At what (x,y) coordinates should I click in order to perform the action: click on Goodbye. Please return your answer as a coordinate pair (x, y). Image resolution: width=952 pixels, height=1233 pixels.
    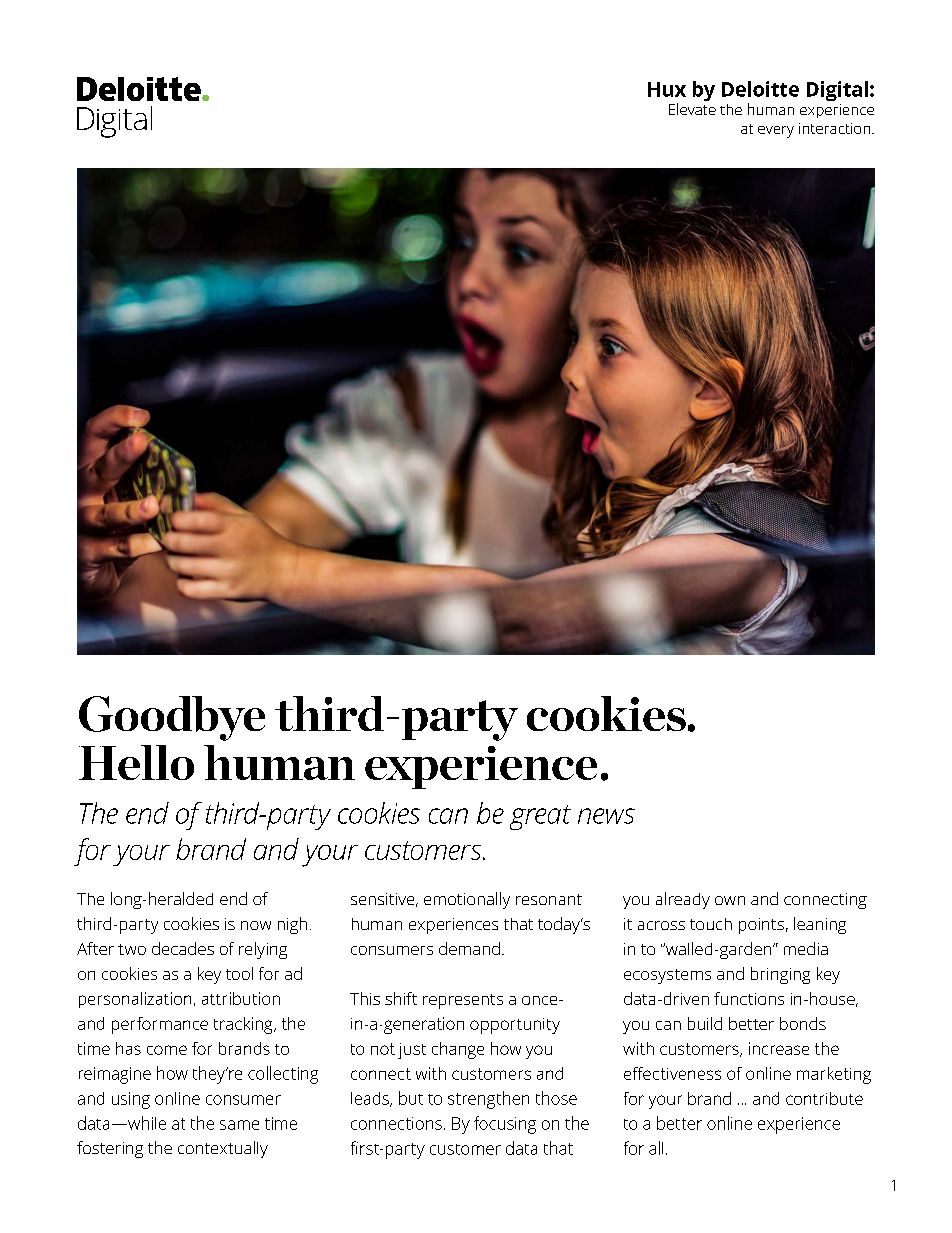
    Looking at the image, I should click on (172, 718).
